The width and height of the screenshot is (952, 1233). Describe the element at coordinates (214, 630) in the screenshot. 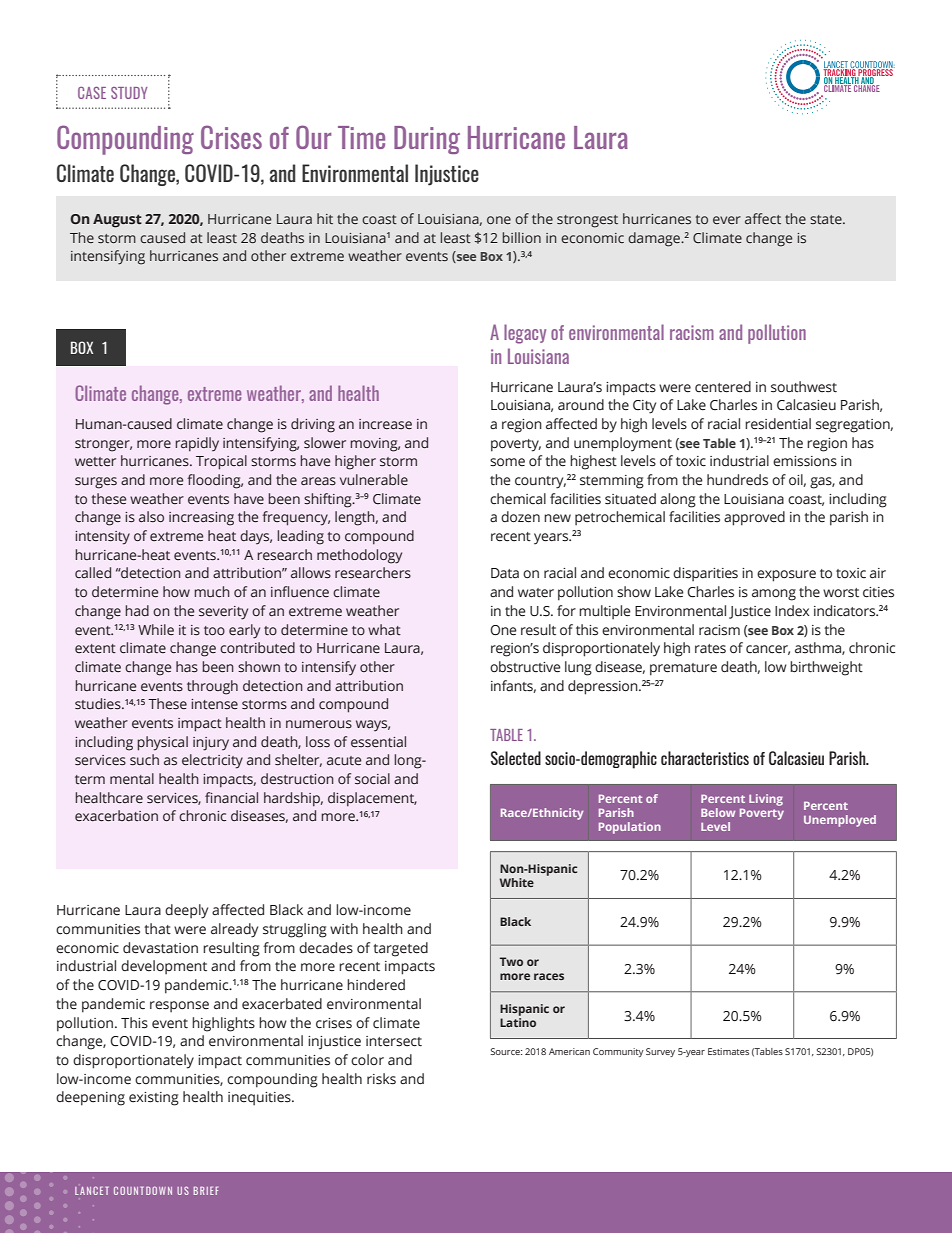

I see `too` at that location.
